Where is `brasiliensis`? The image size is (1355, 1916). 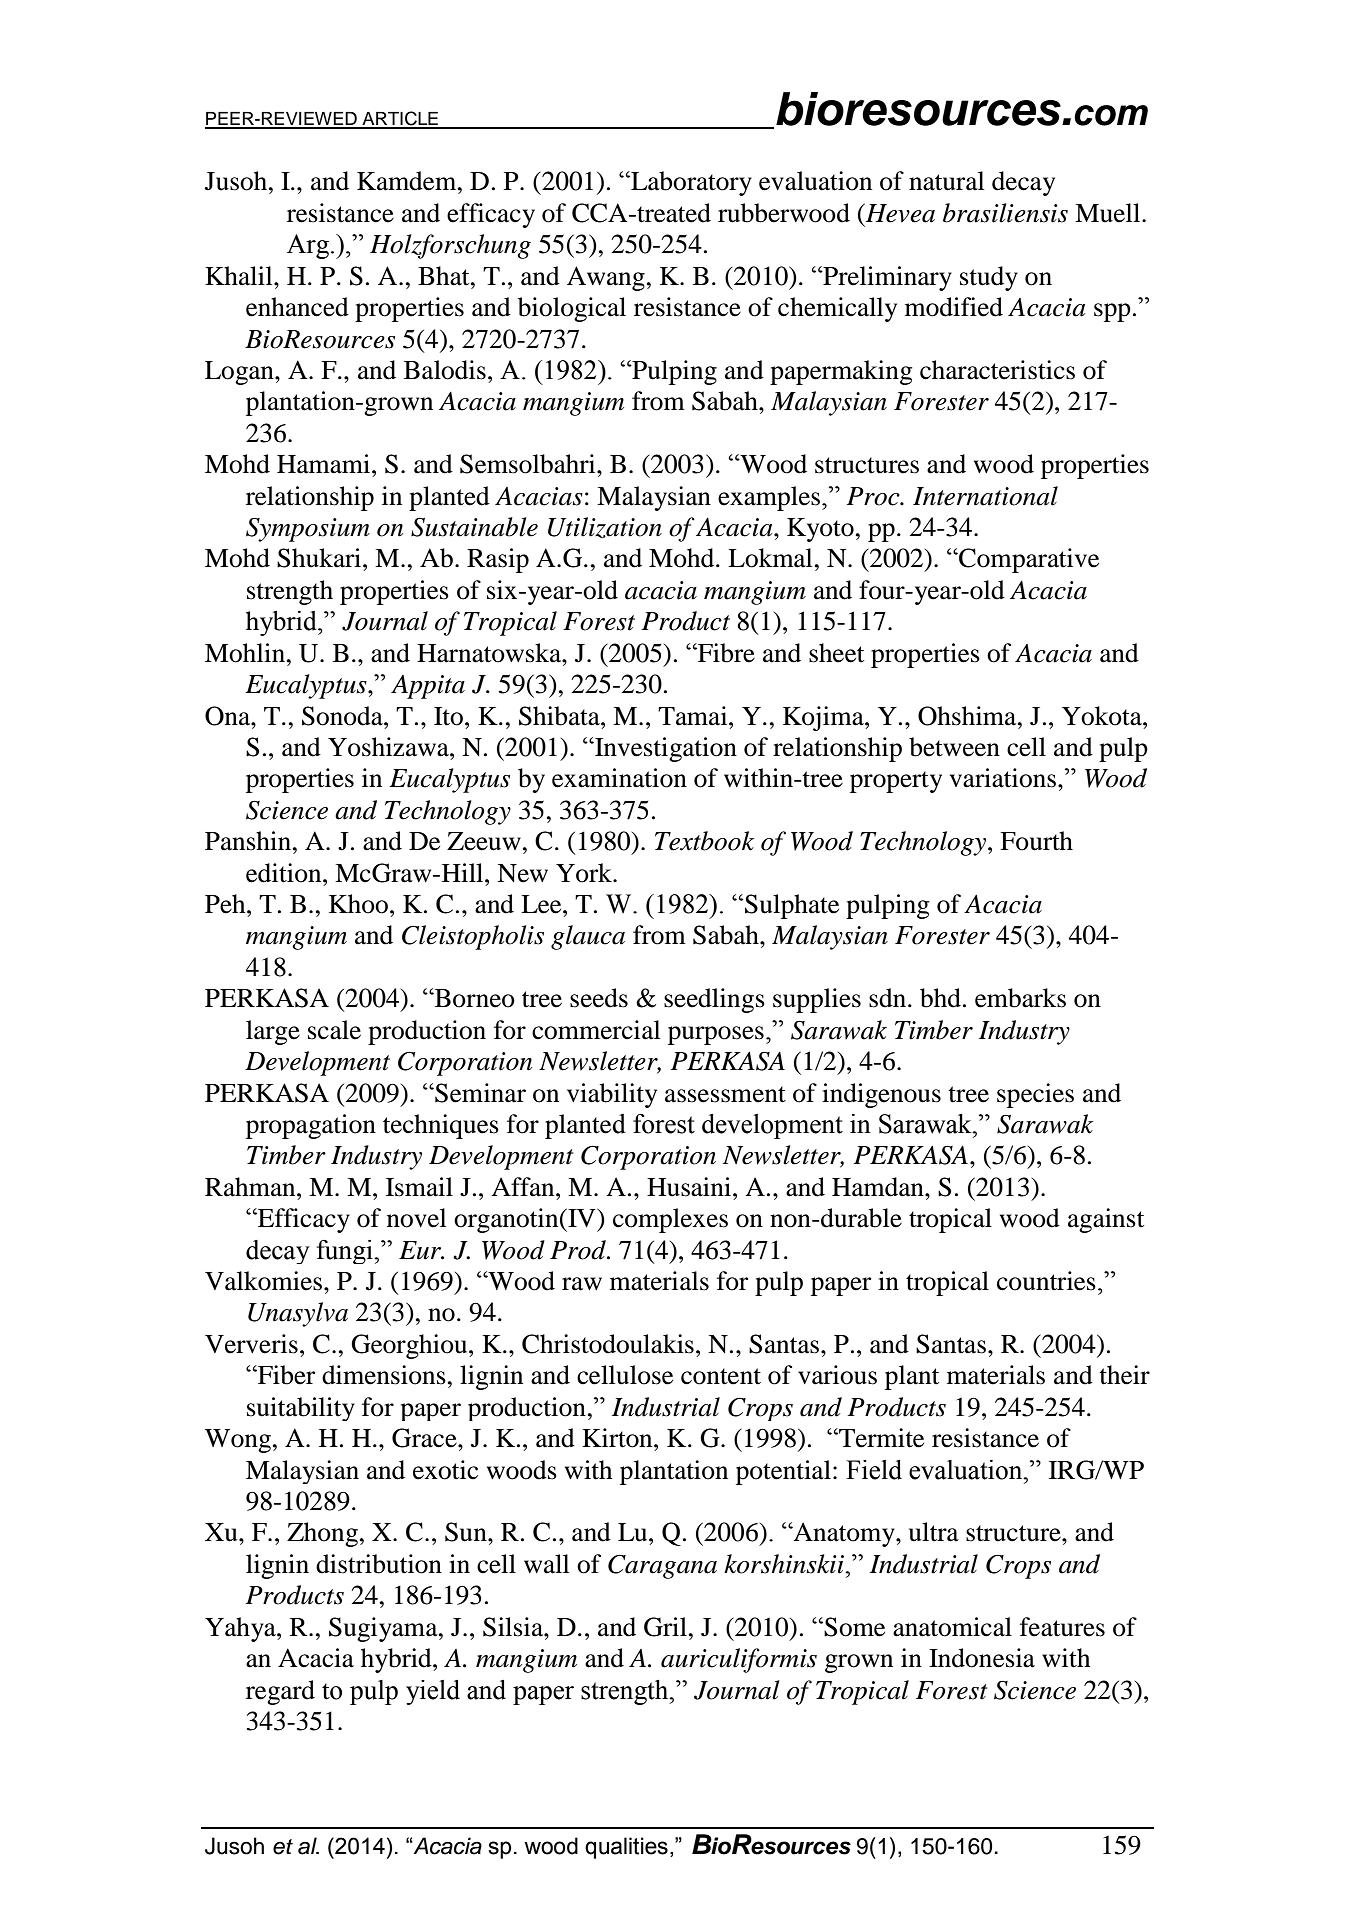
brasiliensis is located at coordinates (1005, 213).
